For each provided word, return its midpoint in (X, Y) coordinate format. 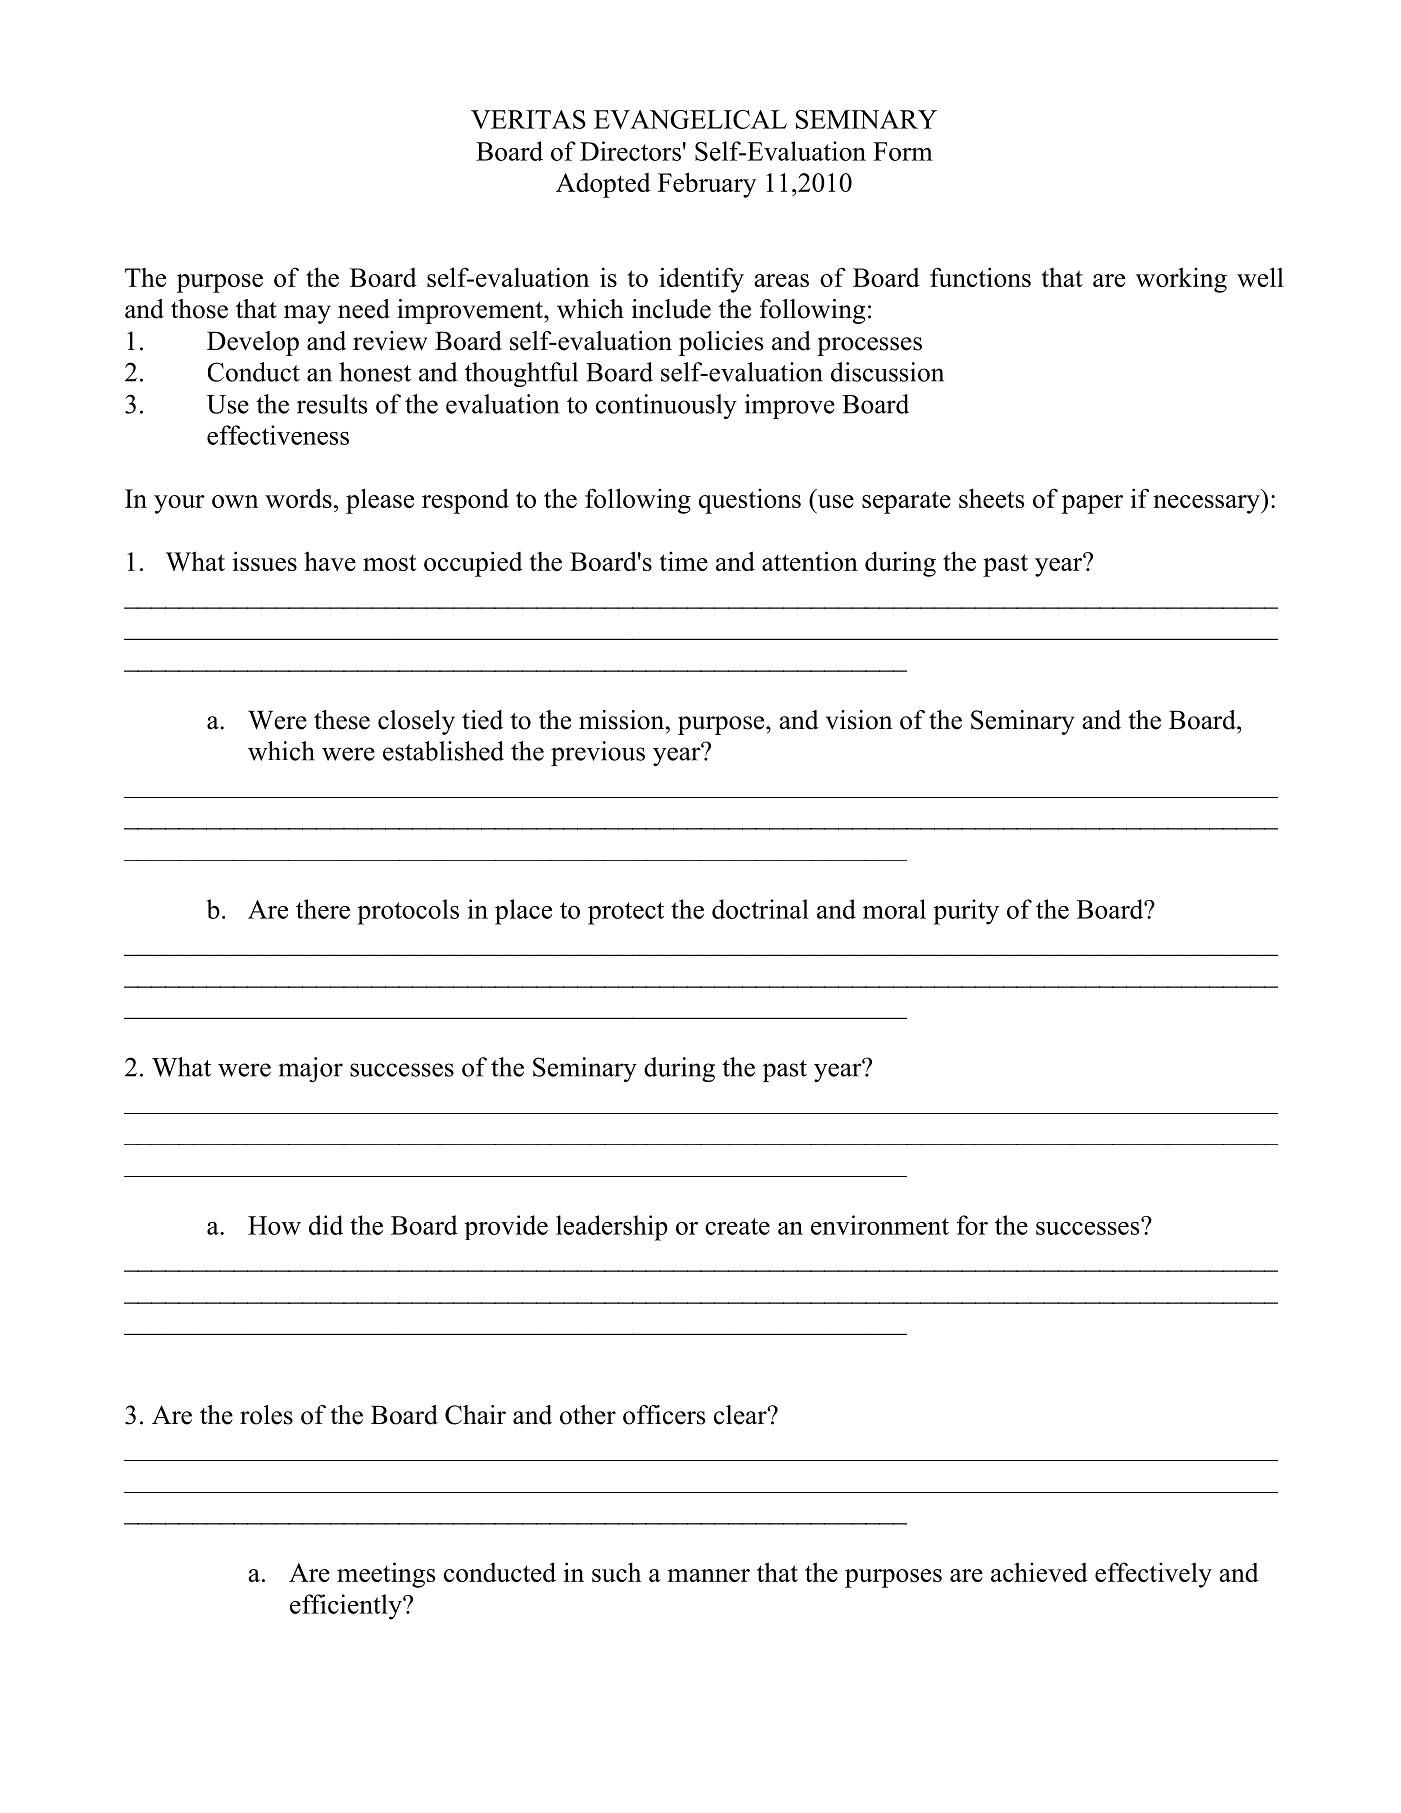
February (707, 185)
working (1181, 280)
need (364, 309)
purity (966, 912)
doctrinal (760, 909)
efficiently (347, 1607)
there (323, 909)
